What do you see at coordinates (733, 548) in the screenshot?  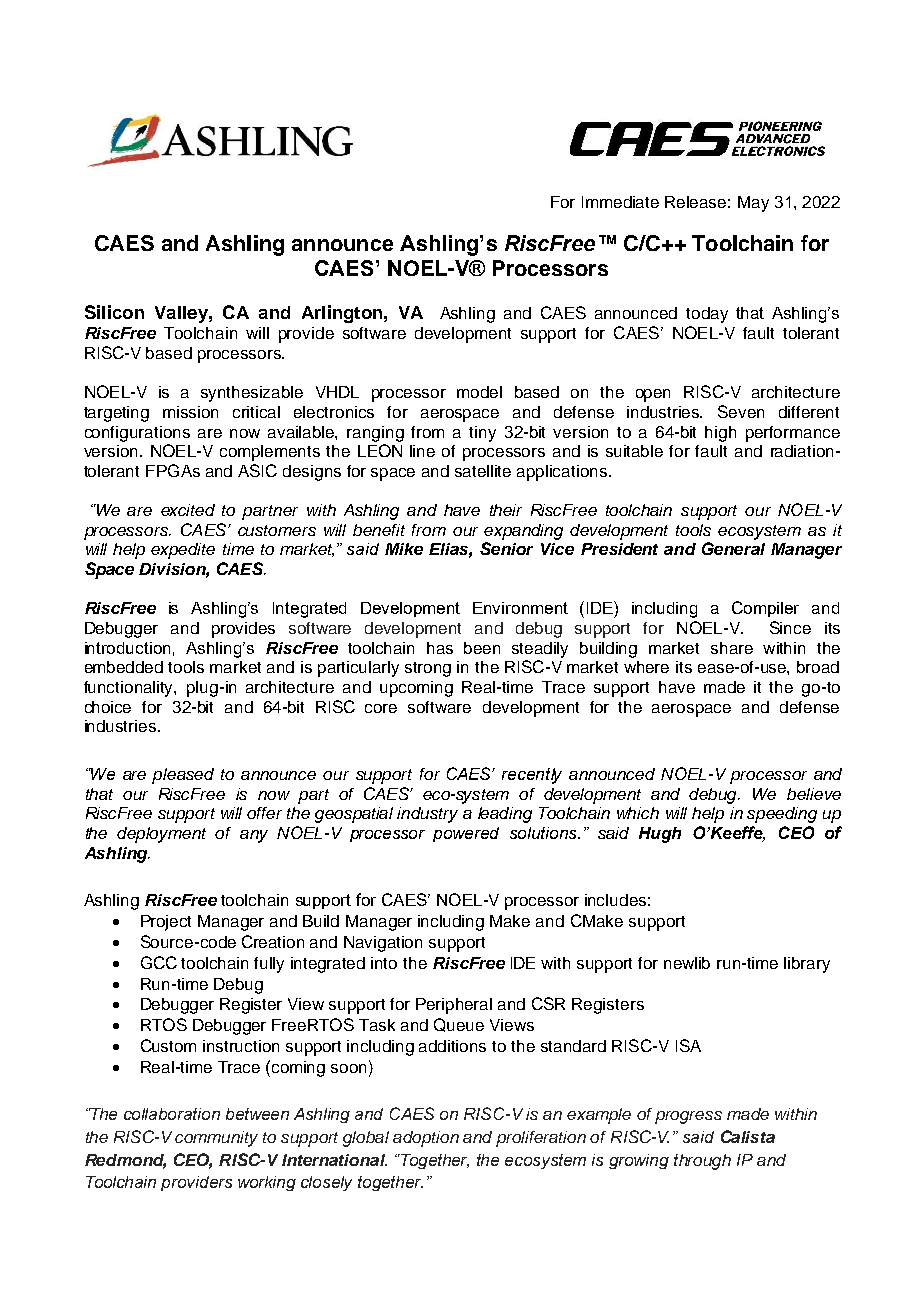 I see `General` at bounding box center [733, 548].
